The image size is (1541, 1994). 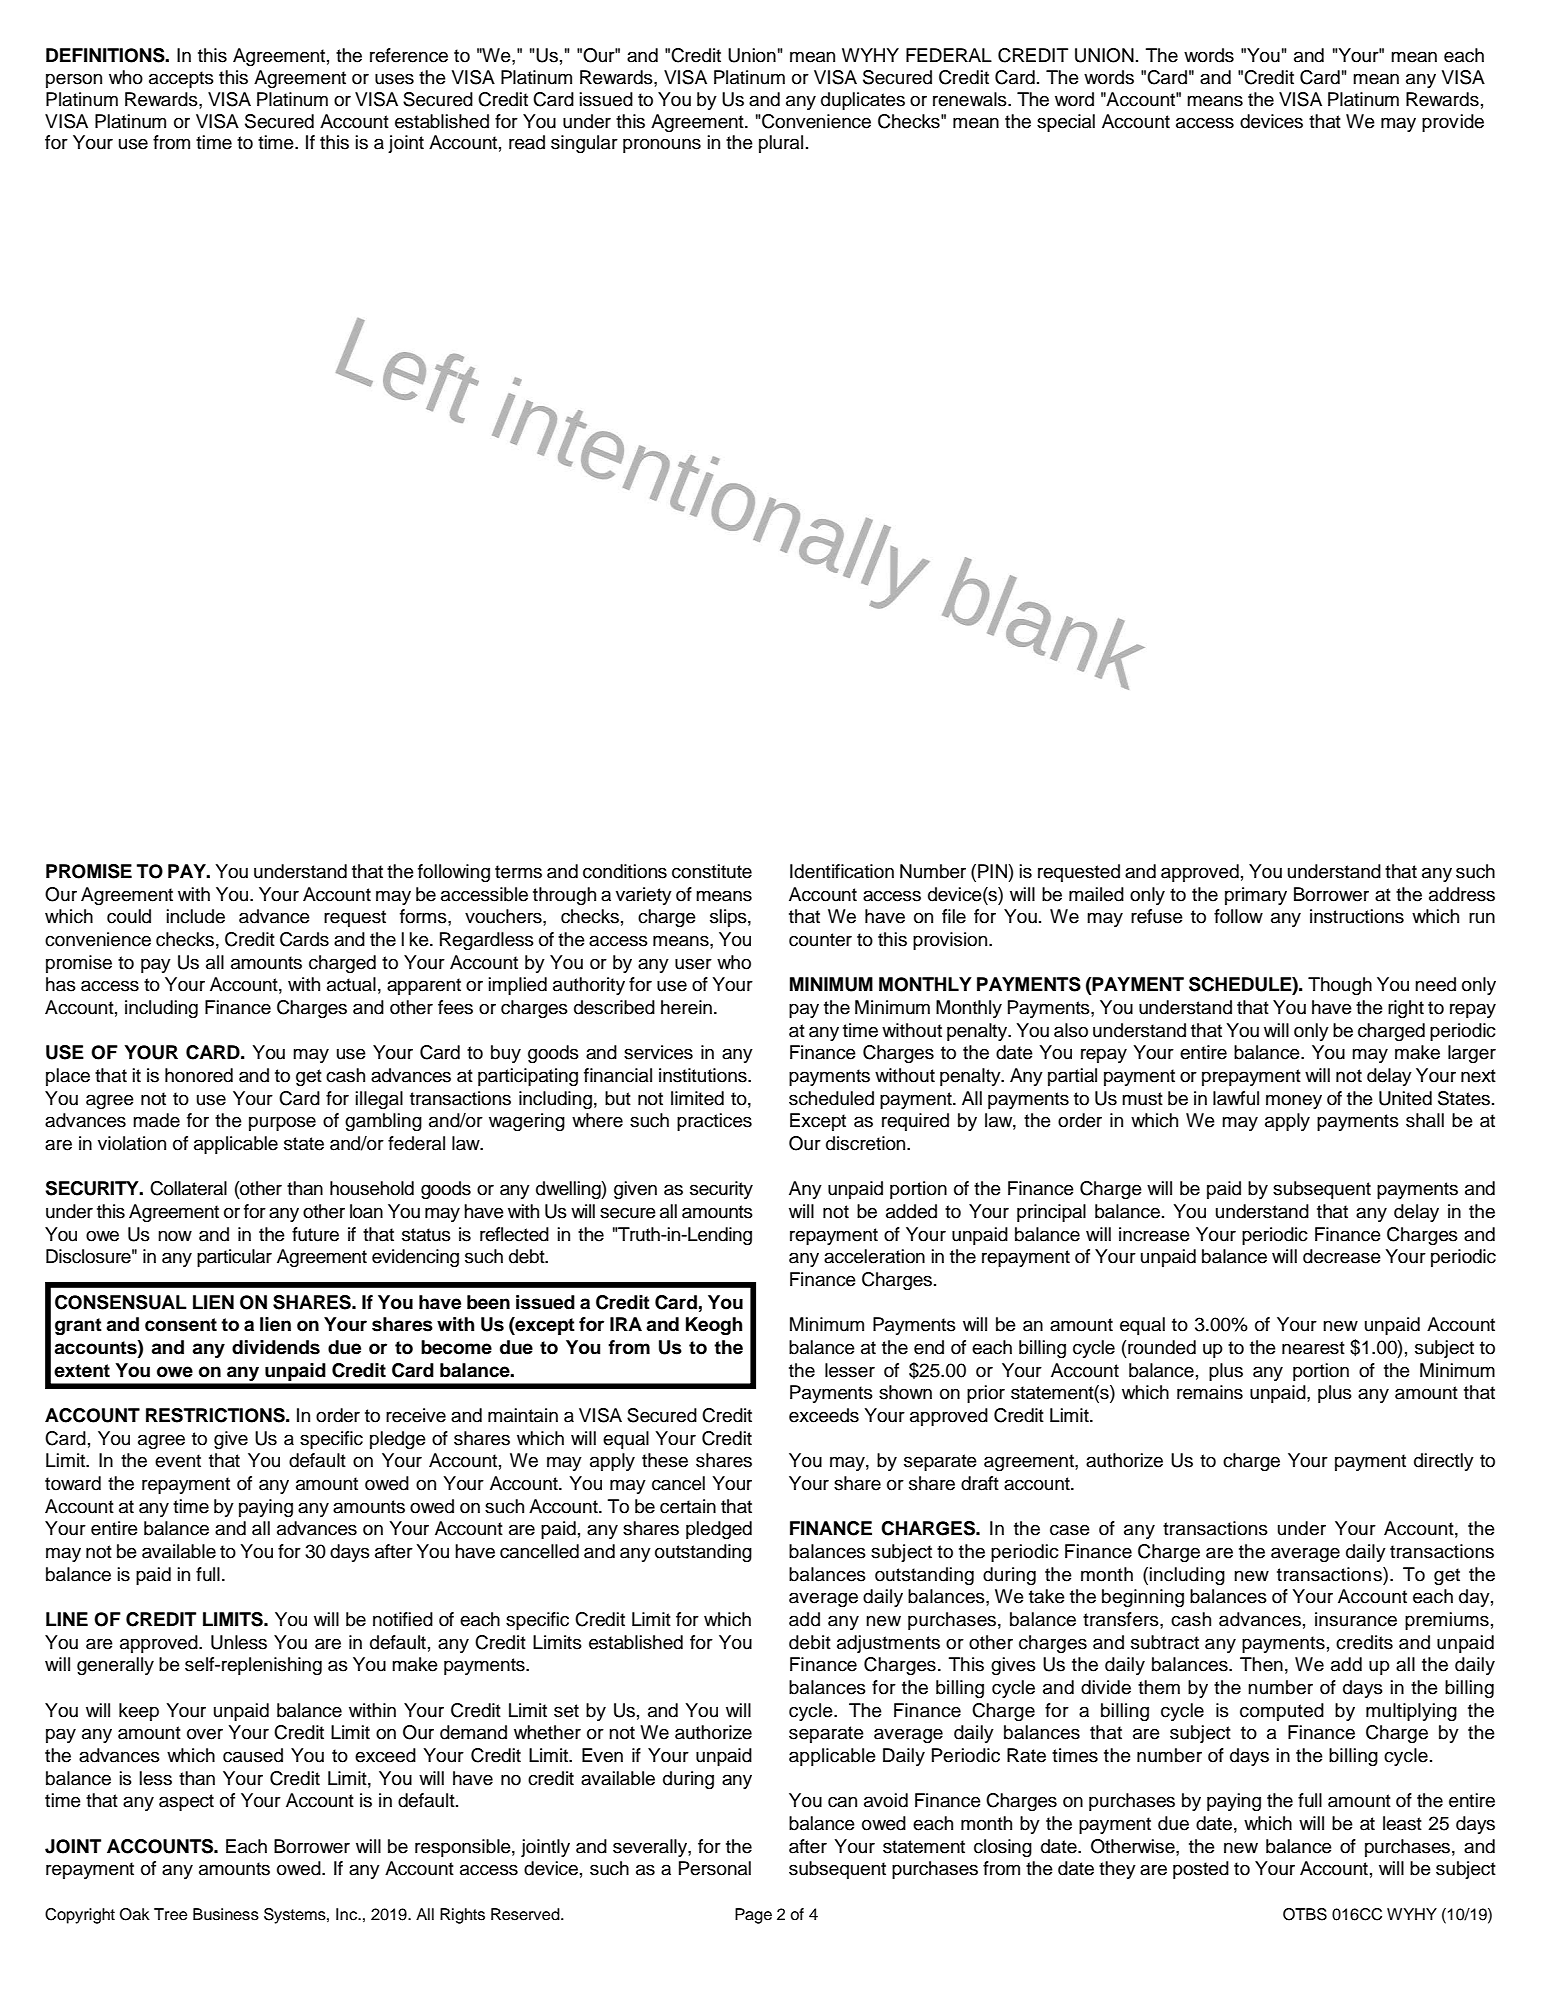 What do you see at coordinates (1340, 986) in the page?
I see `Though` at bounding box center [1340, 986].
